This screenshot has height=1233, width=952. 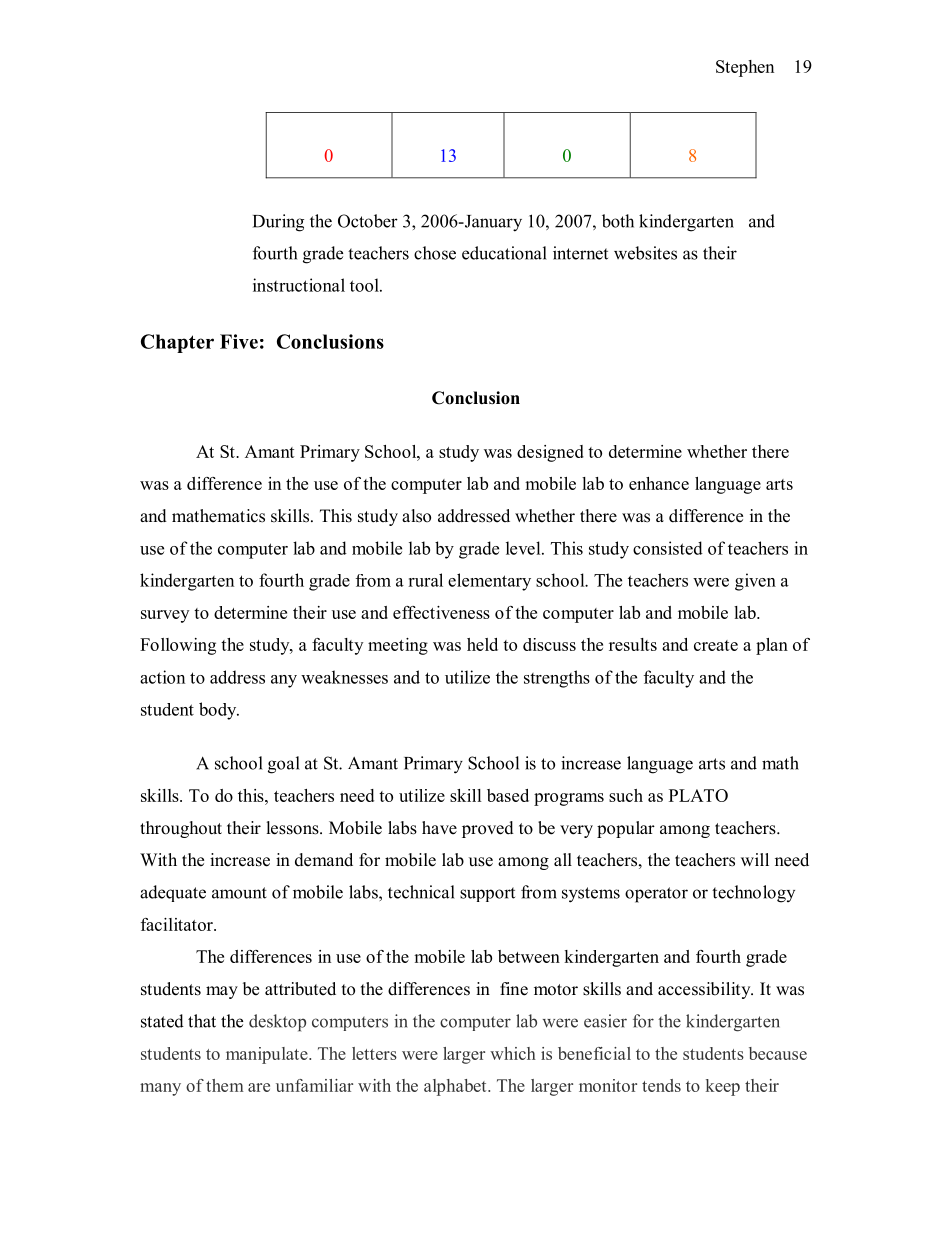 I want to click on alphabet, so click(x=456, y=1087).
